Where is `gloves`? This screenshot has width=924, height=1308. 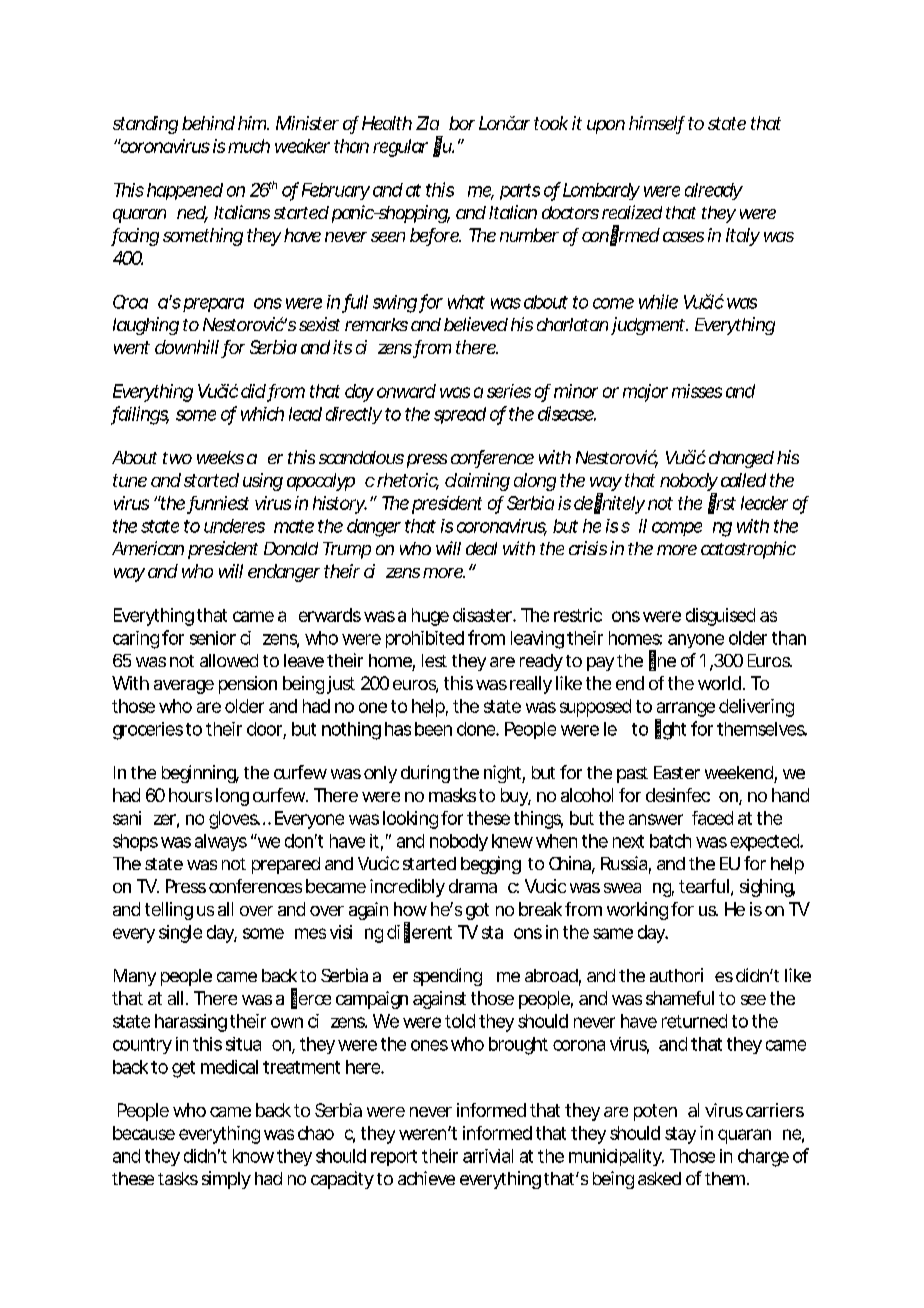 gloves is located at coordinates (234, 820).
